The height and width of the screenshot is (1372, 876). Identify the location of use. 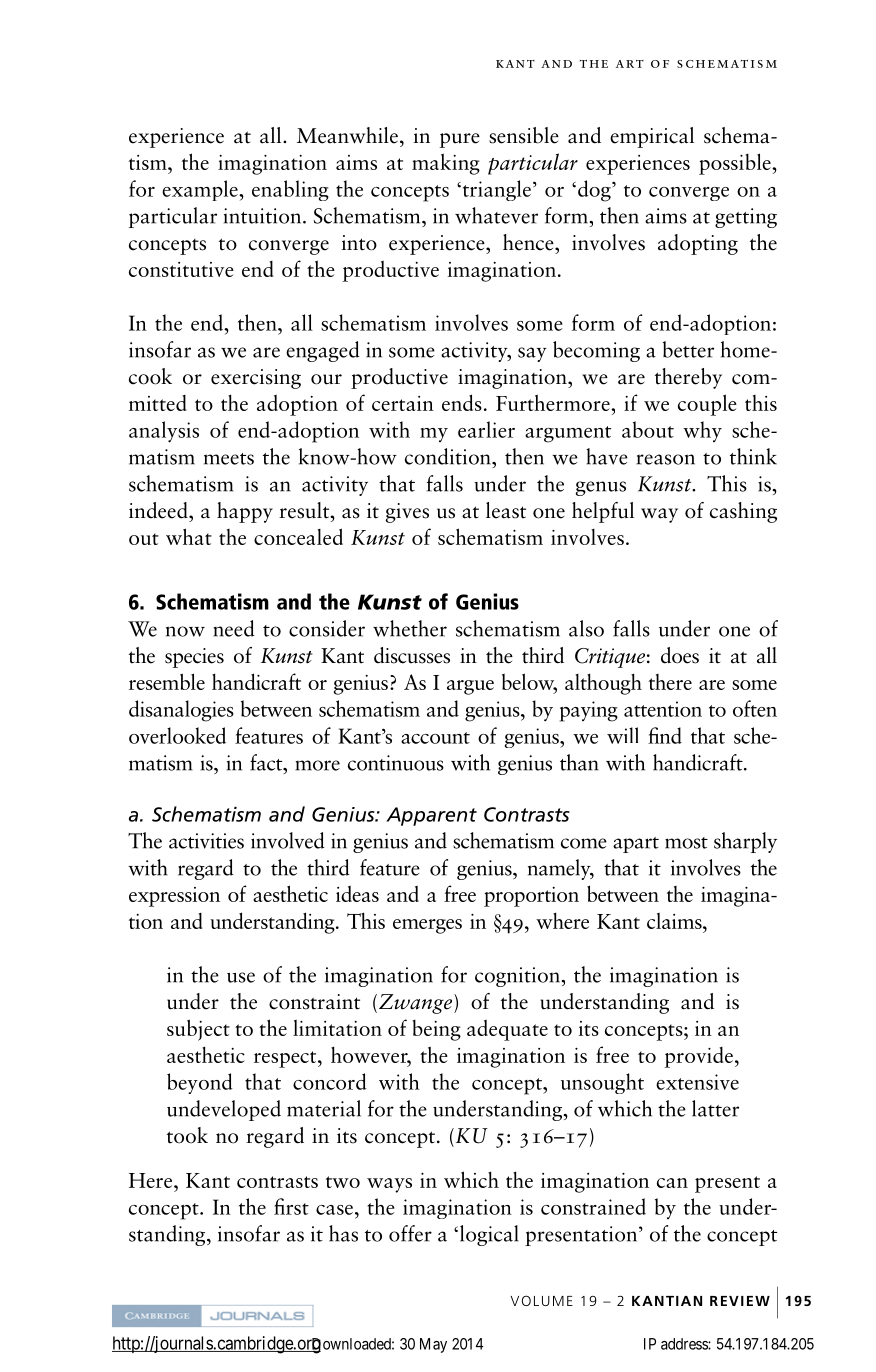
(241, 977).
